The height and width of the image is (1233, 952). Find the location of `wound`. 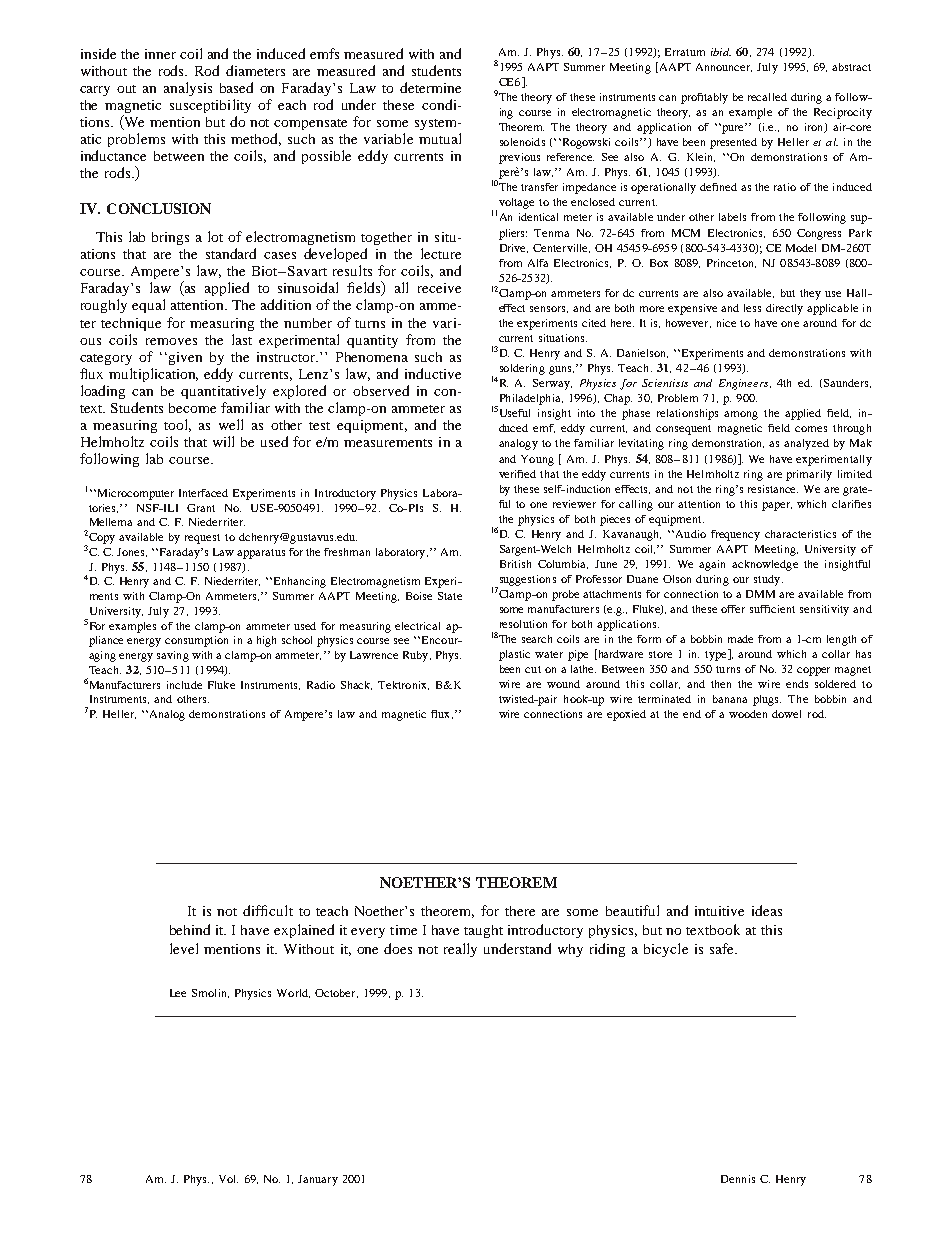

wound is located at coordinates (563, 684).
